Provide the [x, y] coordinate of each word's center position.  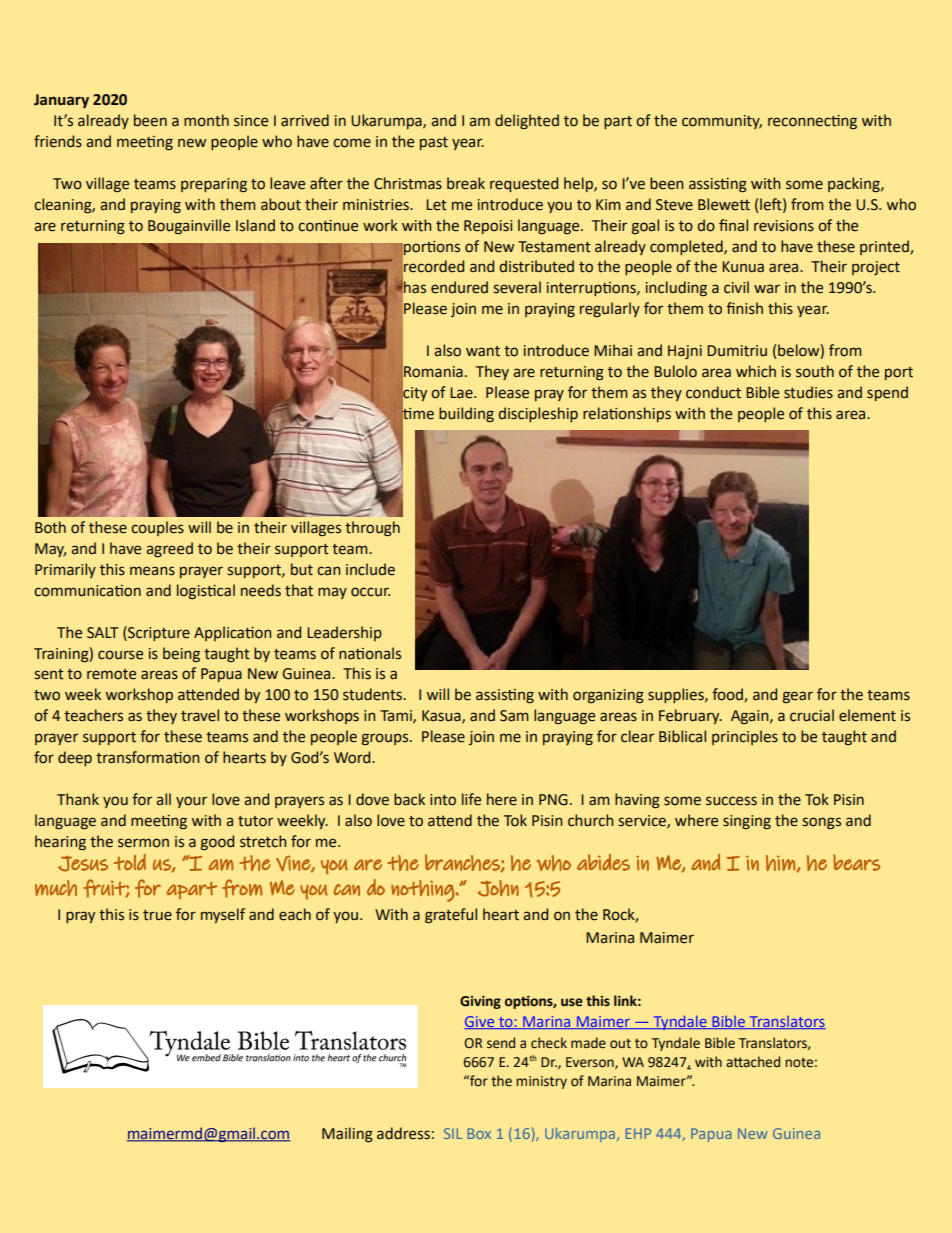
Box [479, 1133]
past [434, 143]
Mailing [347, 1135]
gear [798, 697]
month [206, 120]
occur [370, 592]
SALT [102, 633]
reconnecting [812, 122]
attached [753, 1062]
